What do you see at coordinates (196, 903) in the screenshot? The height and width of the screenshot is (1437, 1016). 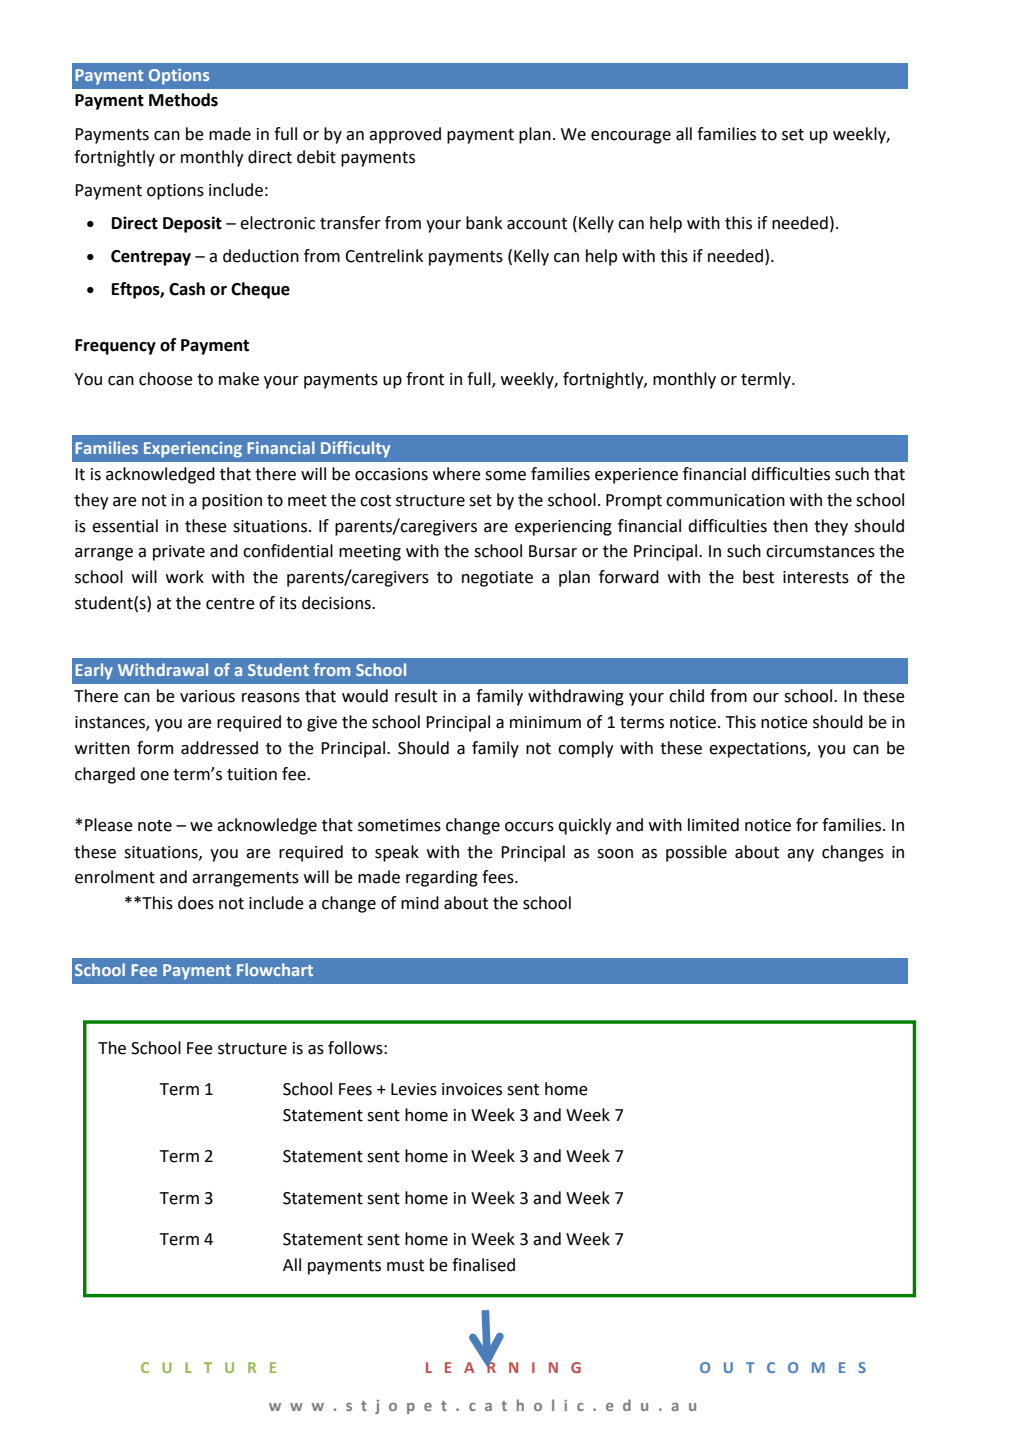 I see `does` at bounding box center [196, 903].
